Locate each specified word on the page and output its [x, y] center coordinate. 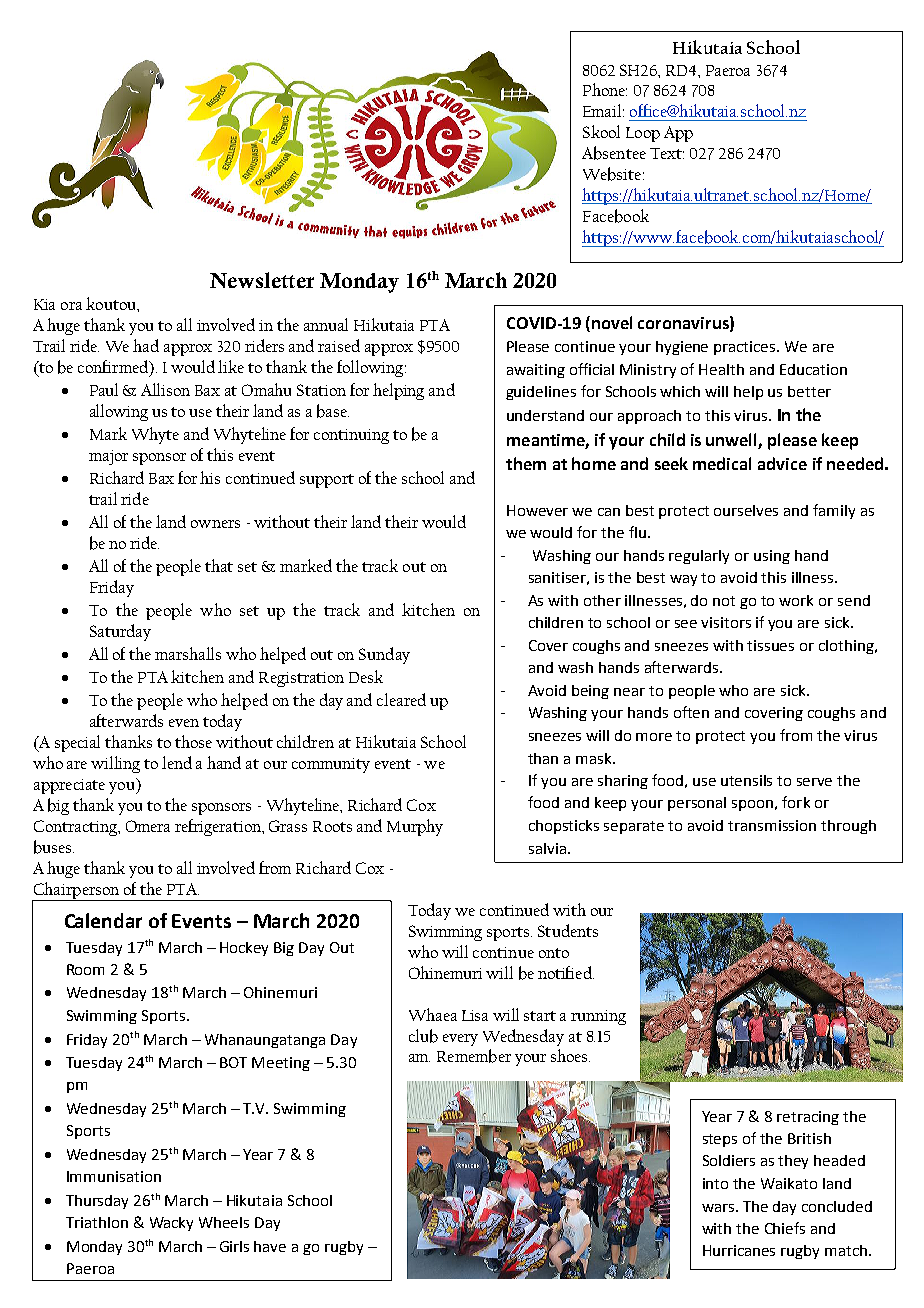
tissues [770, 645]
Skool [601, 131]
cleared [401, 699]
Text [667, 153]
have [270, 1246]
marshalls [188, 653]
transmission [772, 825]
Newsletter [262, 280]
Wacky [171, 1224]
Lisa [475, 1015]
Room [85, 969]
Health [721, 369]
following [371, 368]
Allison [165, 389]
